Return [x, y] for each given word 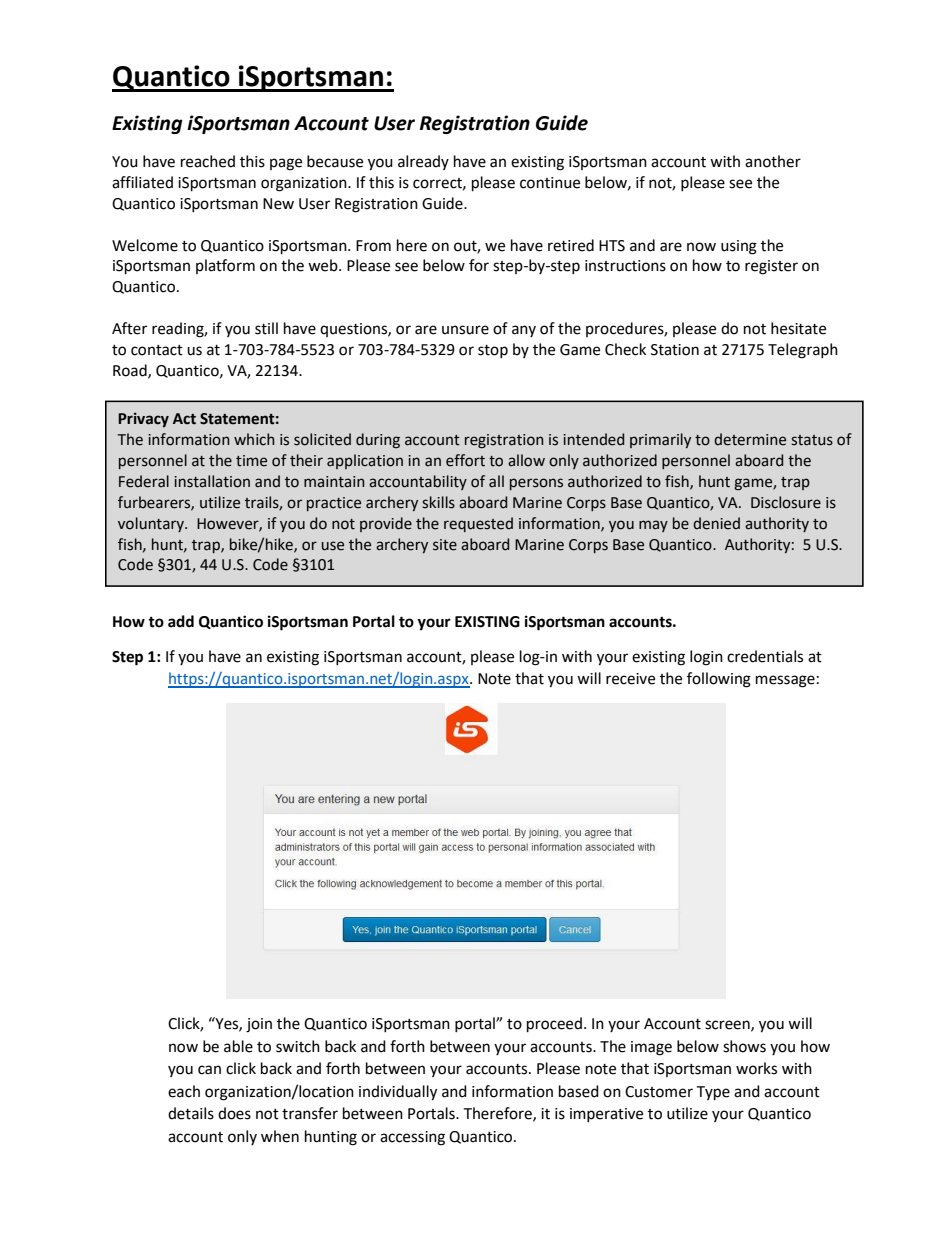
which [254, 439]
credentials [765, 656]
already [423, 162]
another [773, 161]
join [259, 1025]
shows [744, 1046]
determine [750, 439]
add [181, 621]
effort [465, 460]
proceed [554, 1025]
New [278, 204]
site [445, 545]
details [191, 1113]
